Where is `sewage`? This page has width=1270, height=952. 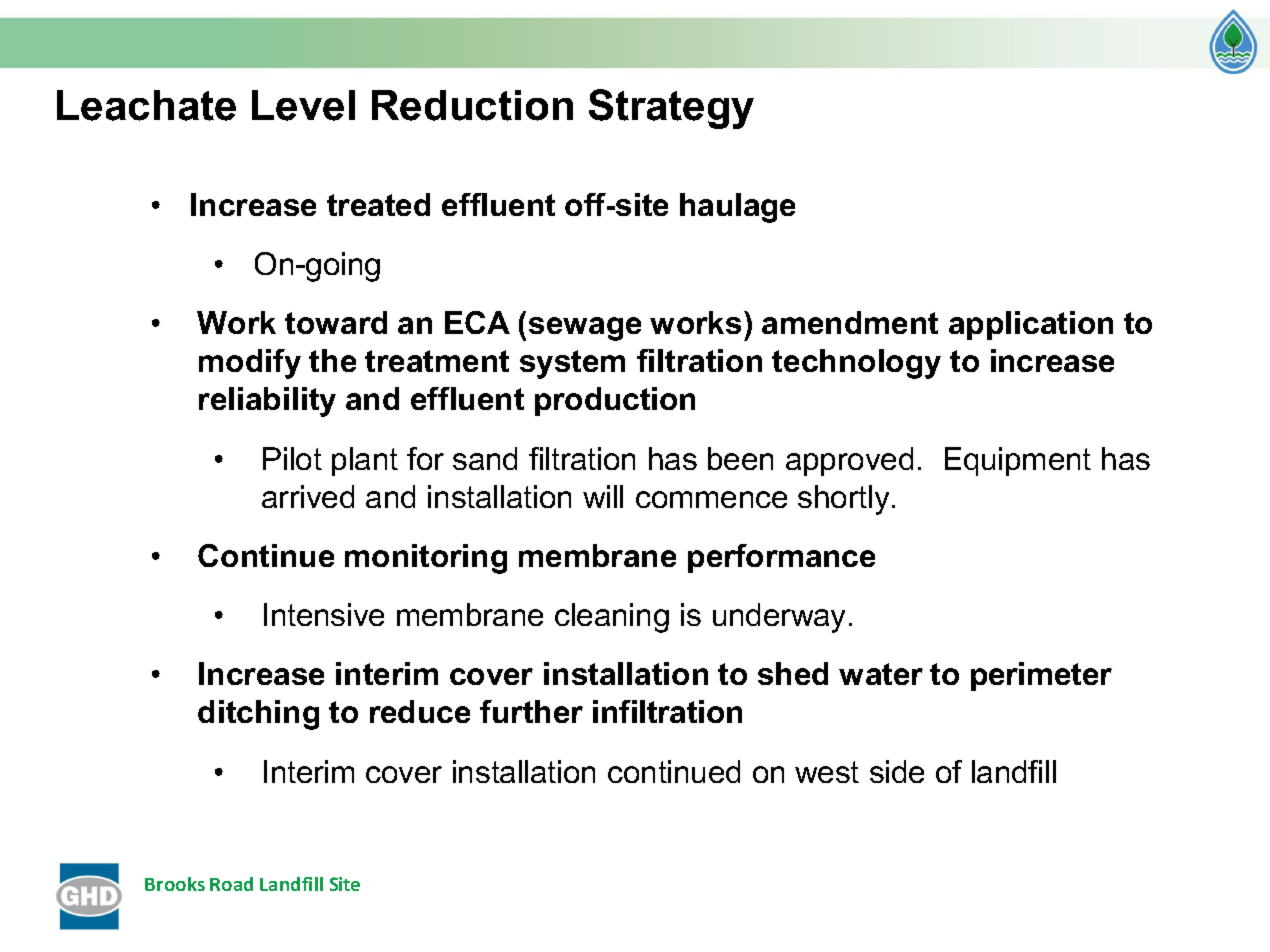 sewage is located at coordinates (585, 329).
